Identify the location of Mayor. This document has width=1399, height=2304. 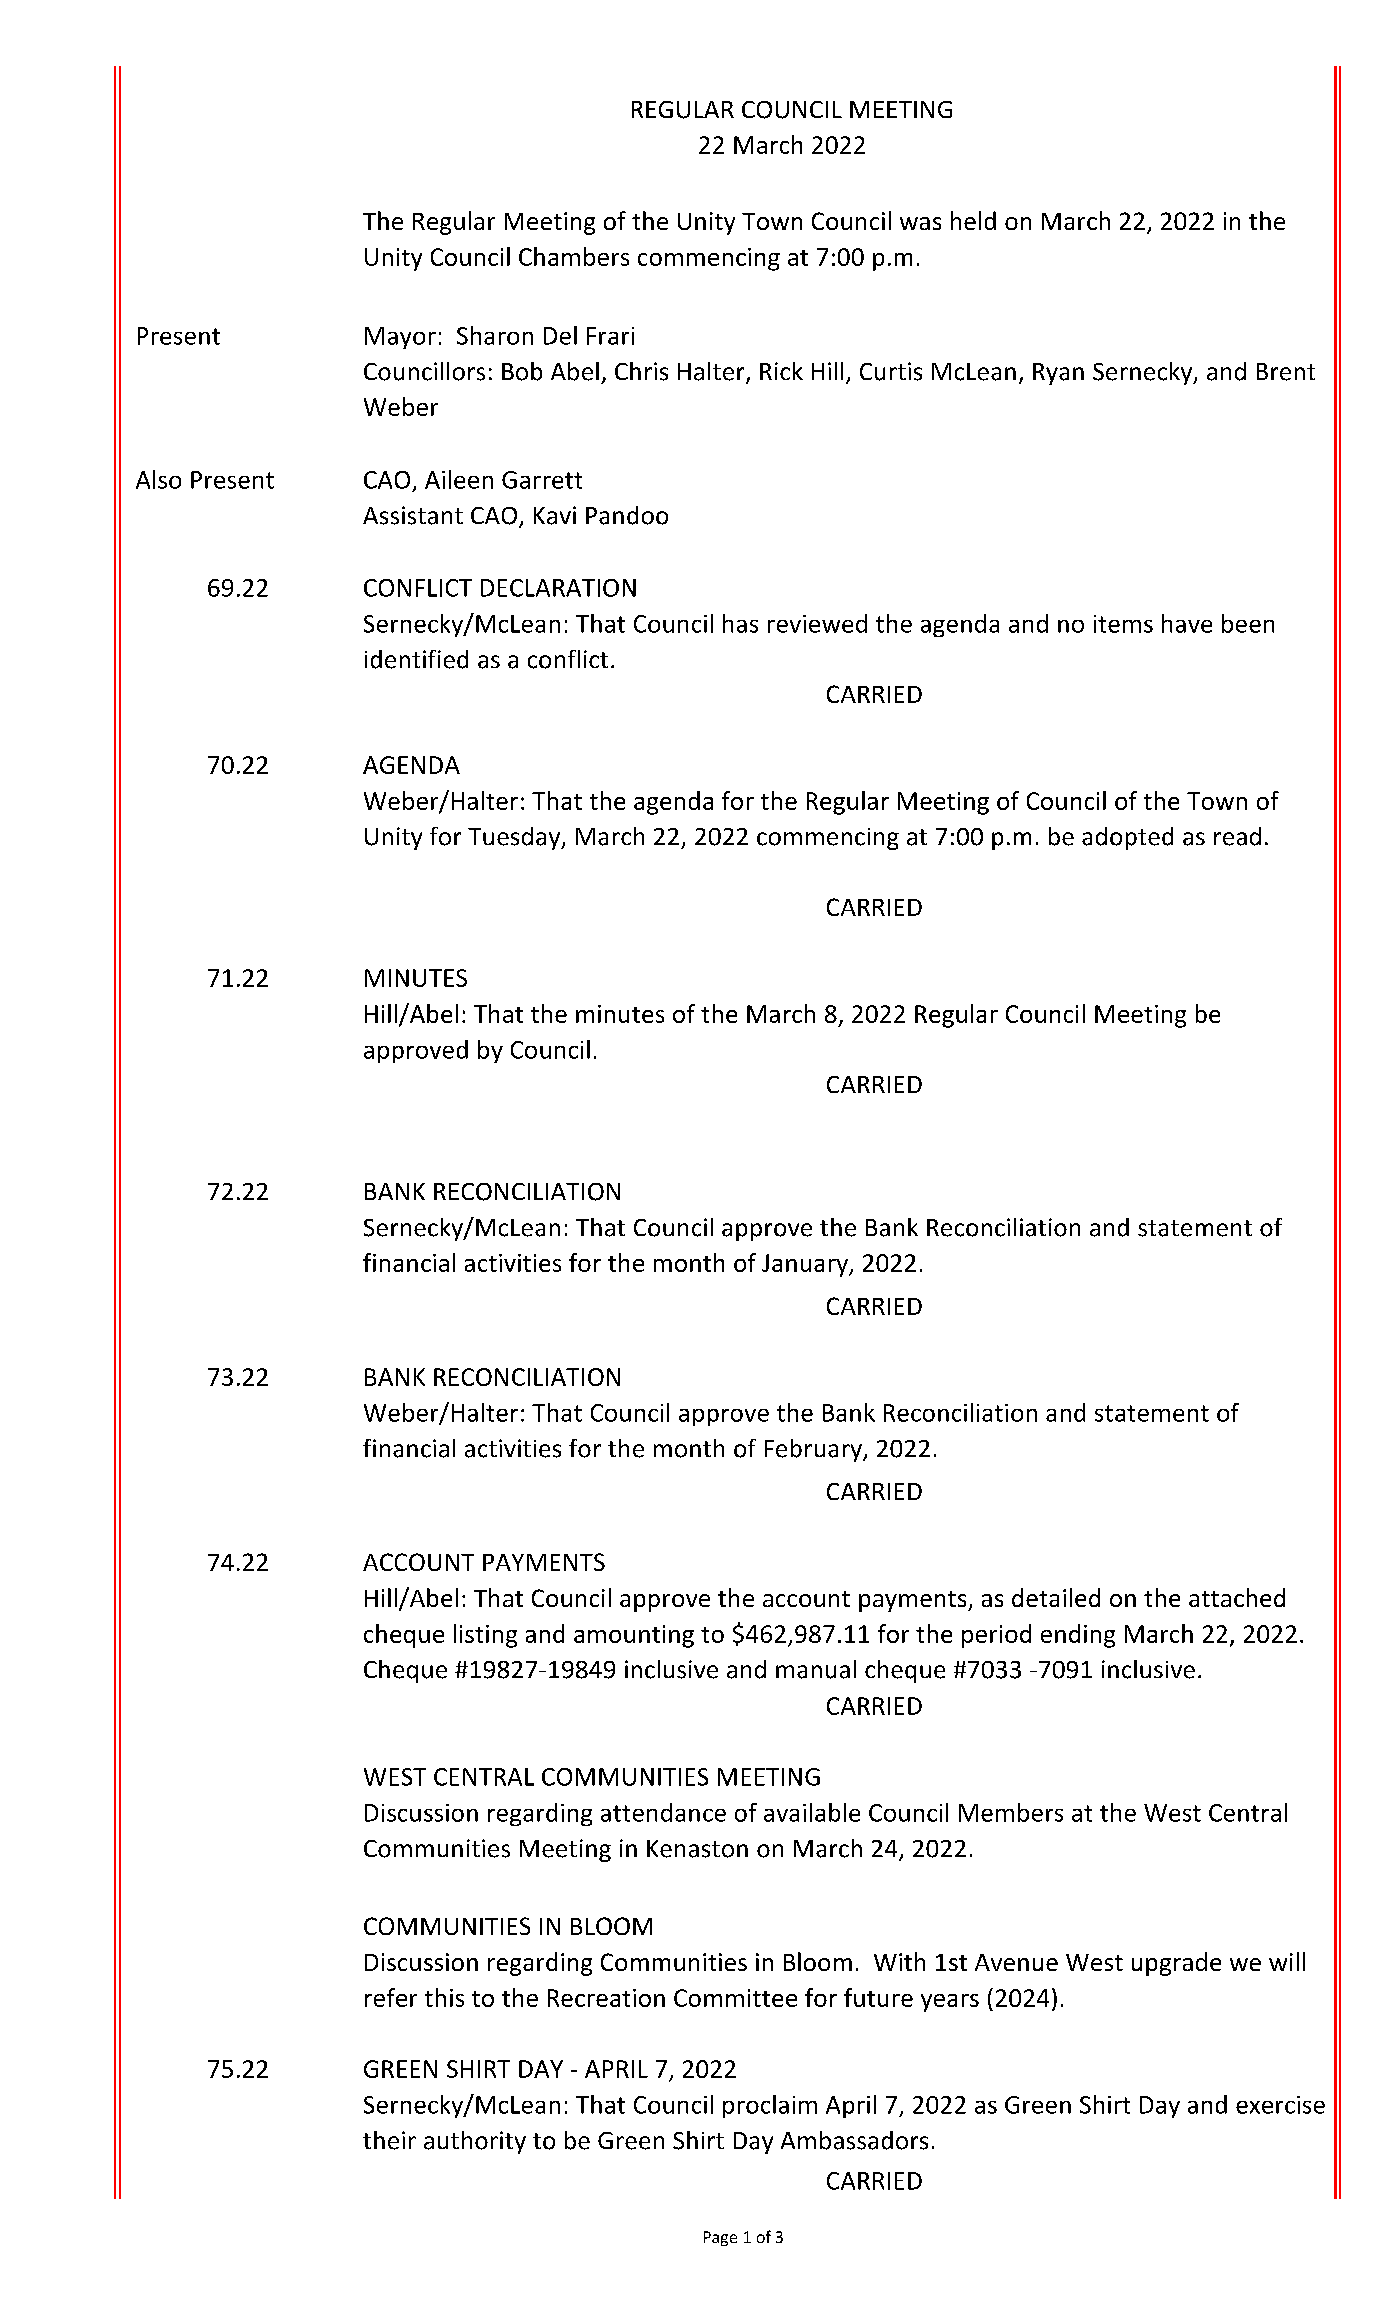
(400, 338).
